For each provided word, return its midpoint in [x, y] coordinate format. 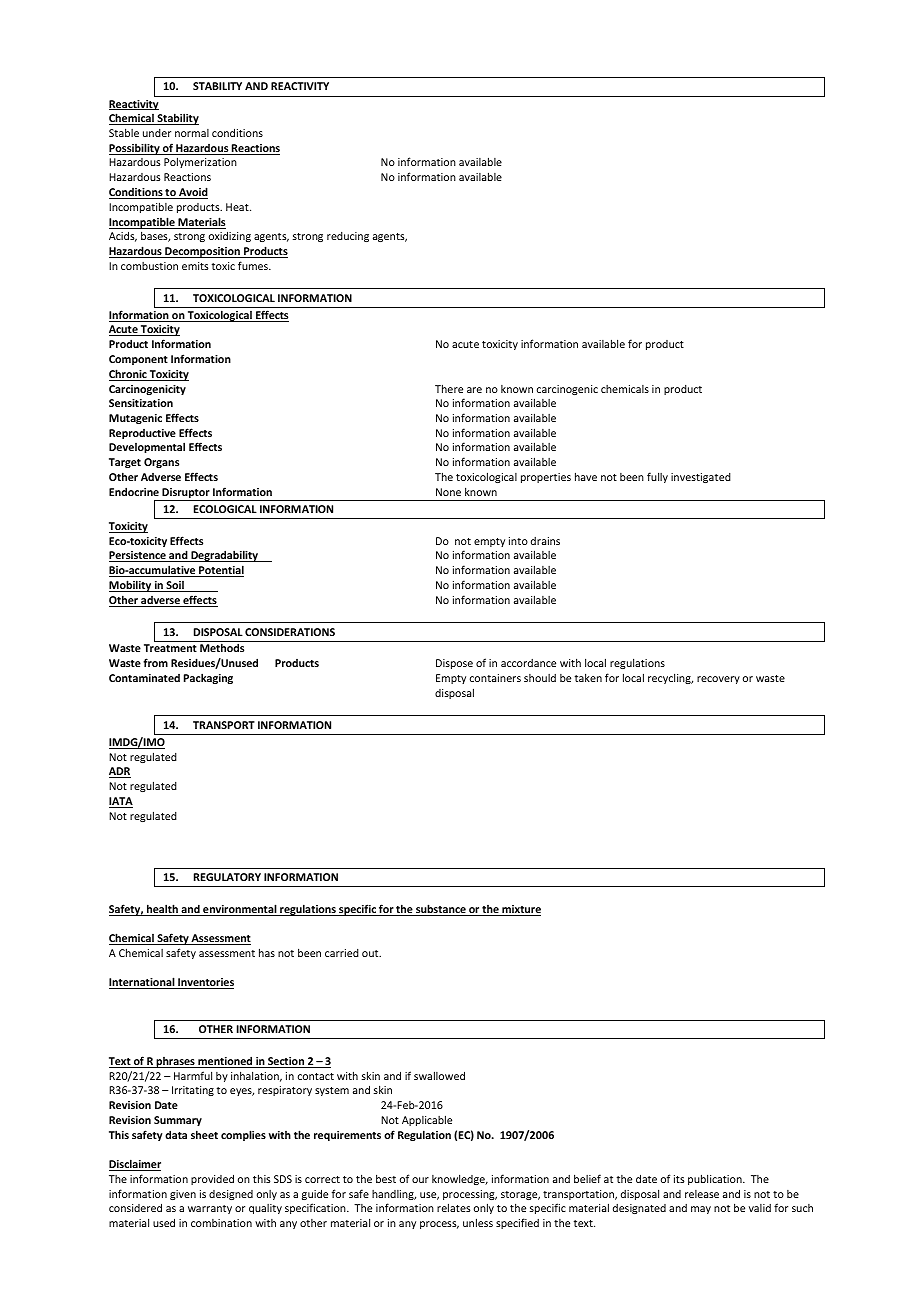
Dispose [454, 664]
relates [453, 1207]
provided [212, 1179]
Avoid [192, 193]
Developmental [147, 447]
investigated [701, 478]
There [449, 388]
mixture [520, 910]
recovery [718, 680]
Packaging [208, 678]
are [474, 390]
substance [441, 910]
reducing [348, 237]
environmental [240, 910]
